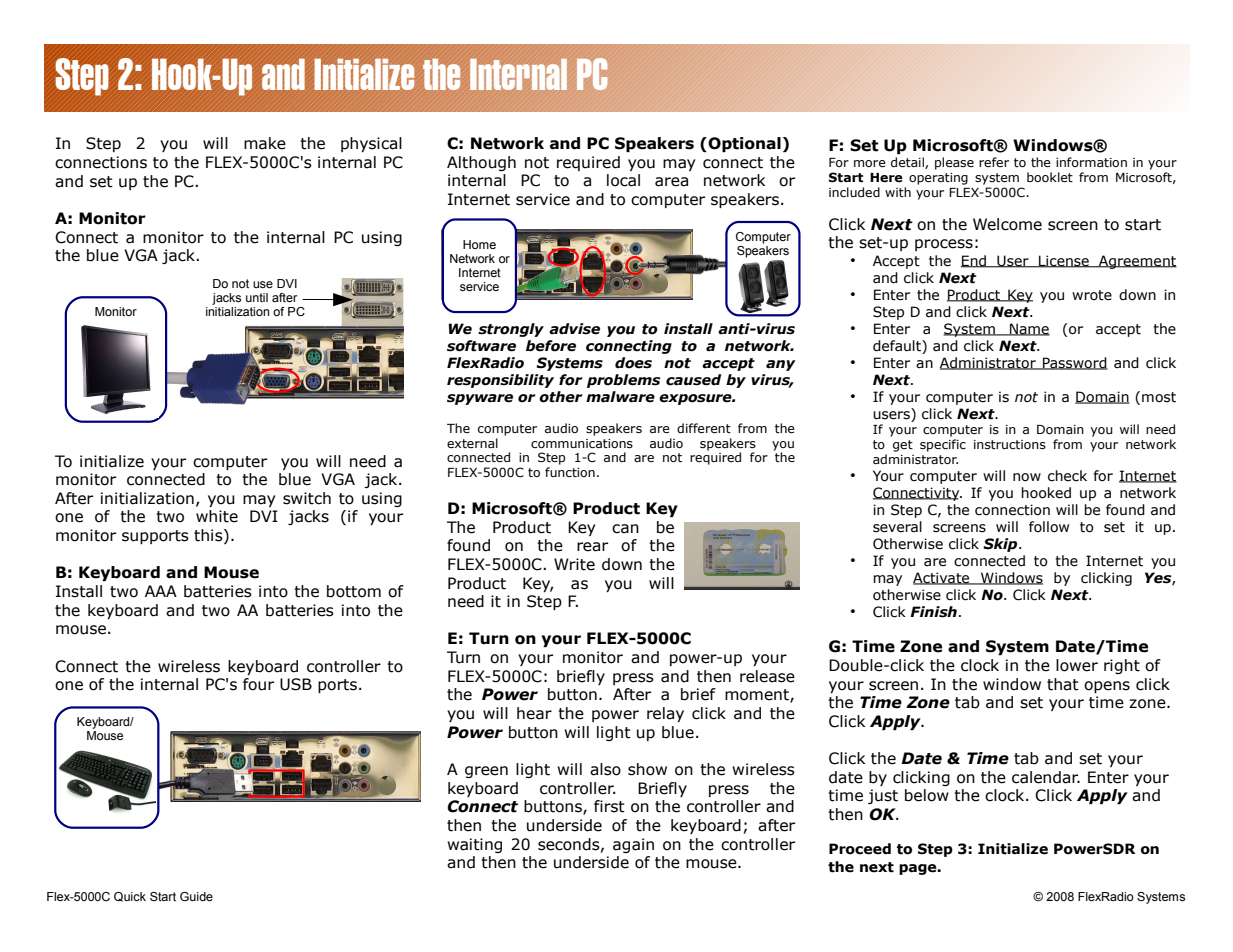  What do you see at coordinates (480, 399) in the screenshot?
I see `spyware` at bounding box center [480, 399].
